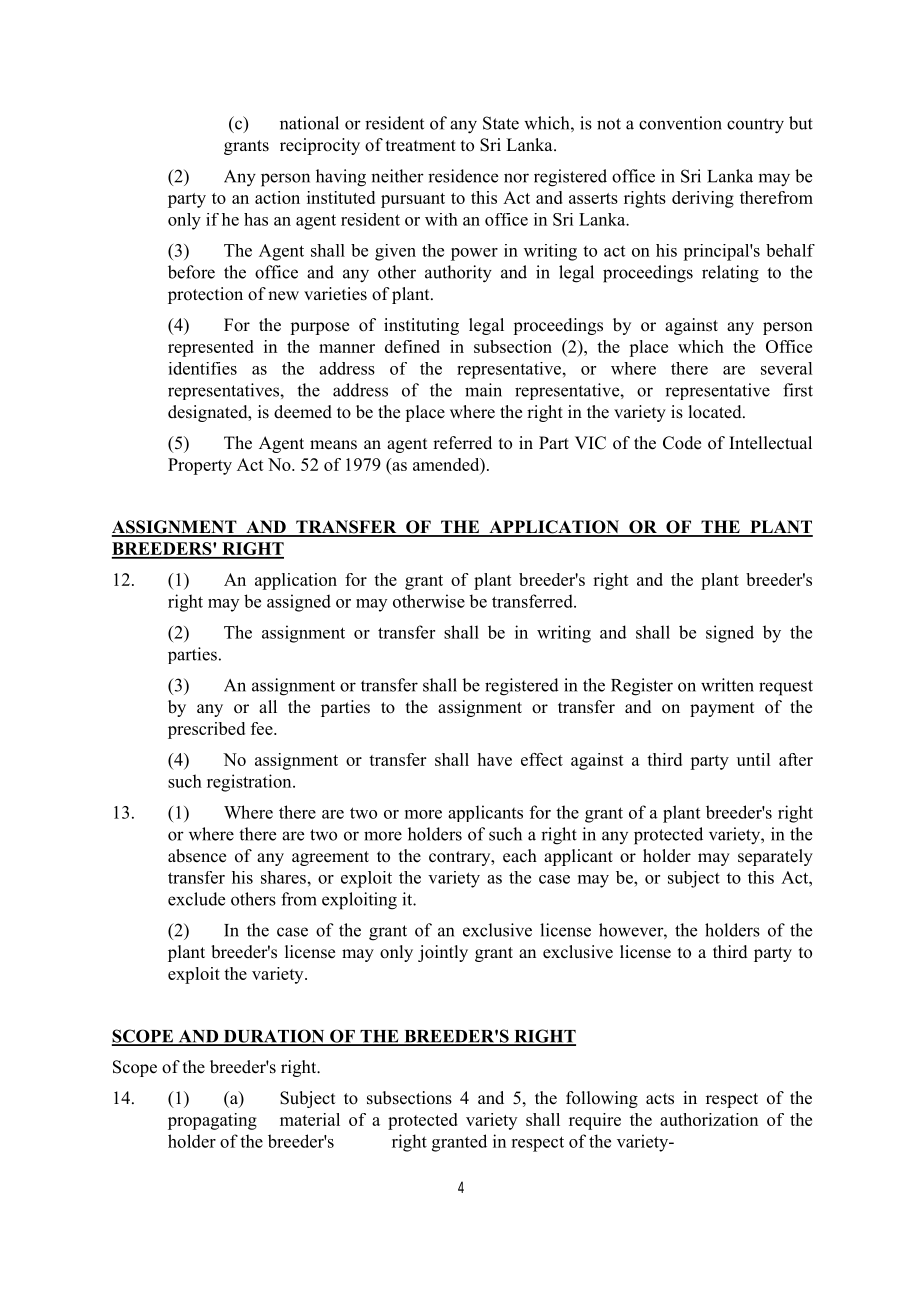 This screenshot has height=1308, width=924. What do you see at coordinates (263, 728) in the screenshot?
I see `fee` at bounding box center [263, 728].
